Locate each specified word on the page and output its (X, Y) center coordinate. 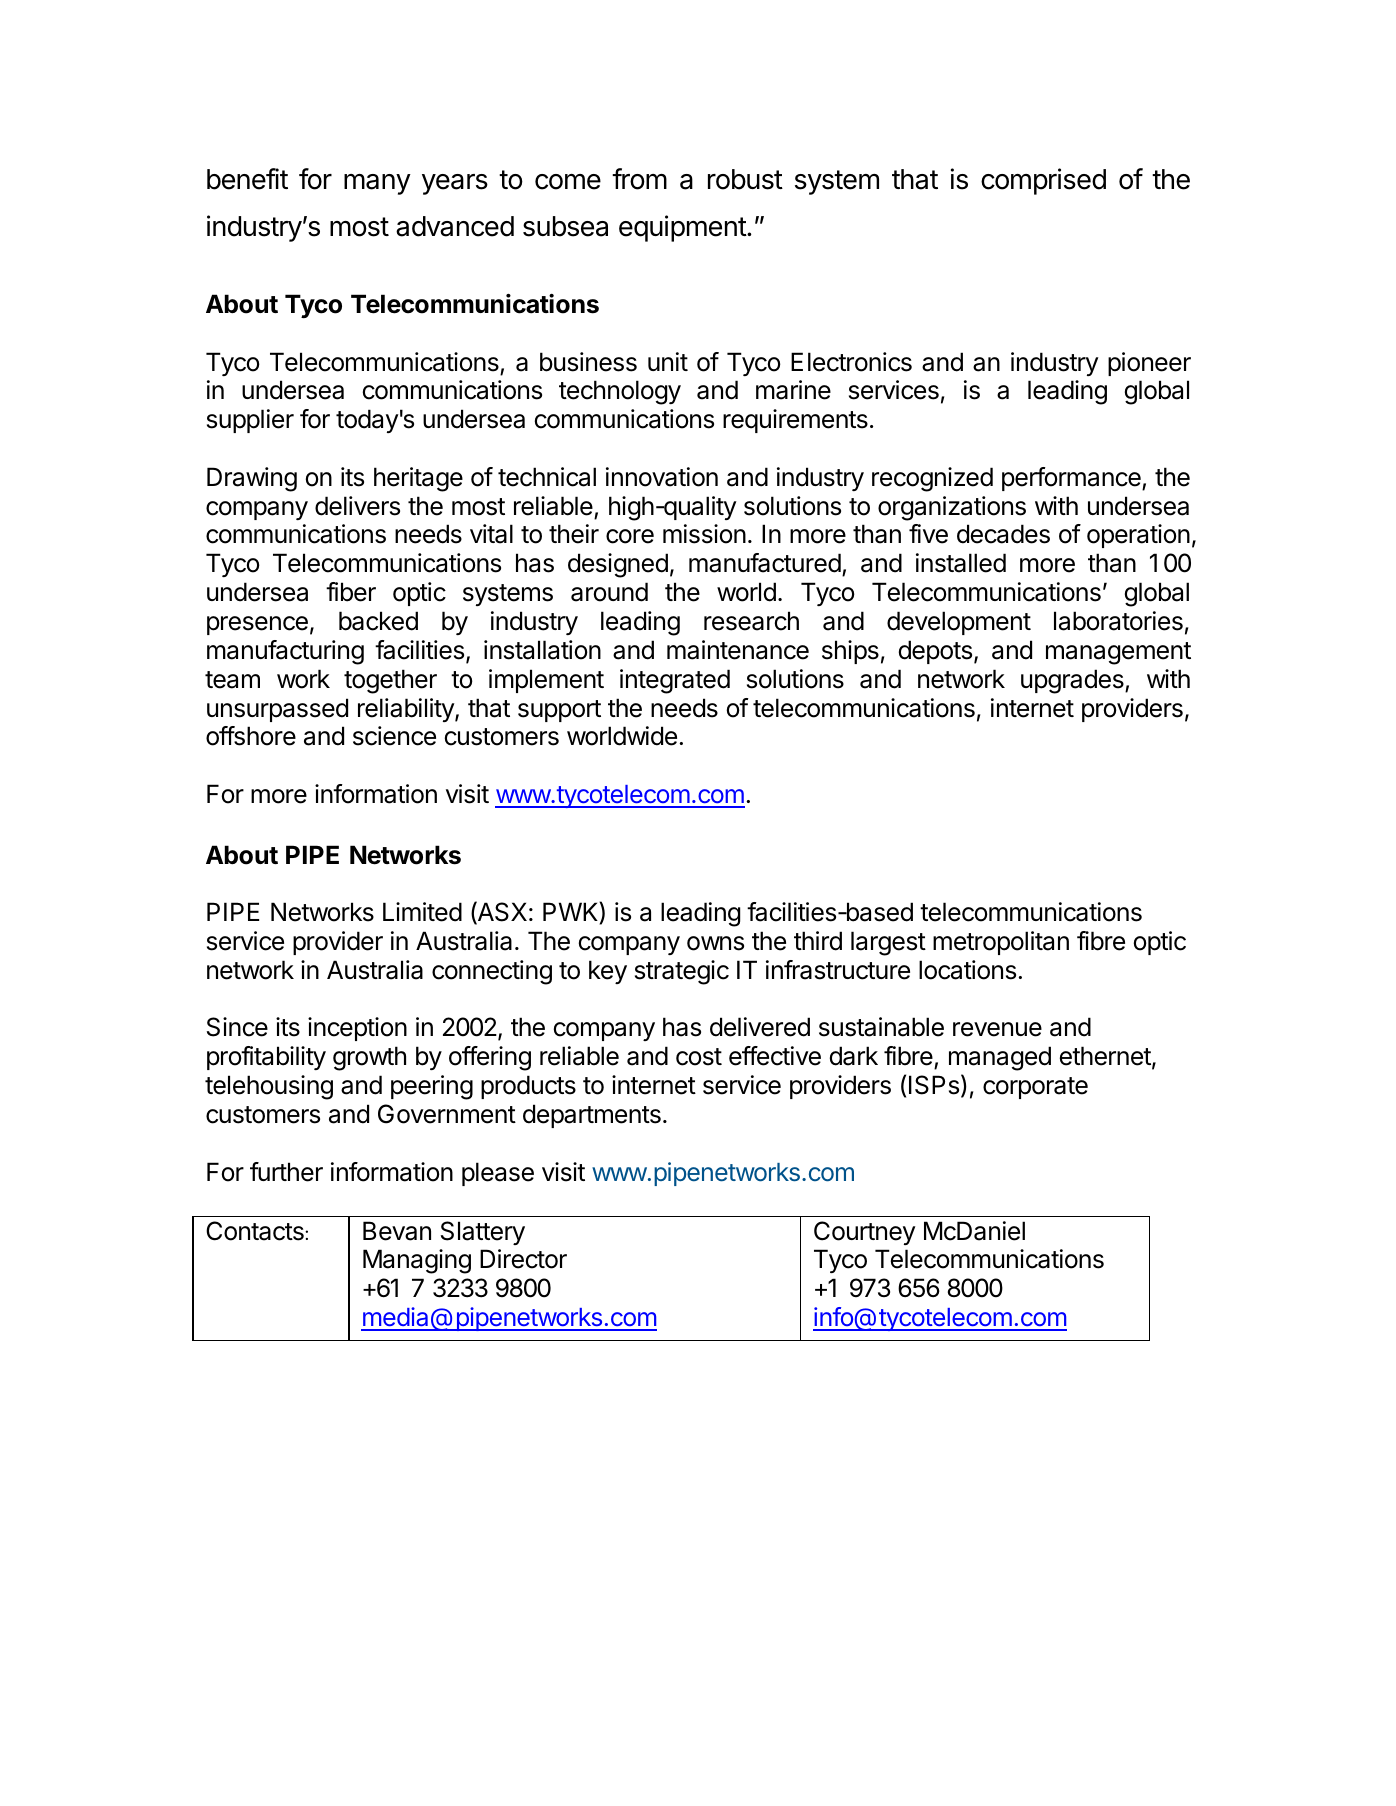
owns (715, 943)
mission (704, 534)
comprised (1043, 181)
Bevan (397, 1231)
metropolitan (1001, 943)
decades (1003, 534)
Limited (422, 912)
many (377, 184)
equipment (683, 228)
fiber (351, 592)
